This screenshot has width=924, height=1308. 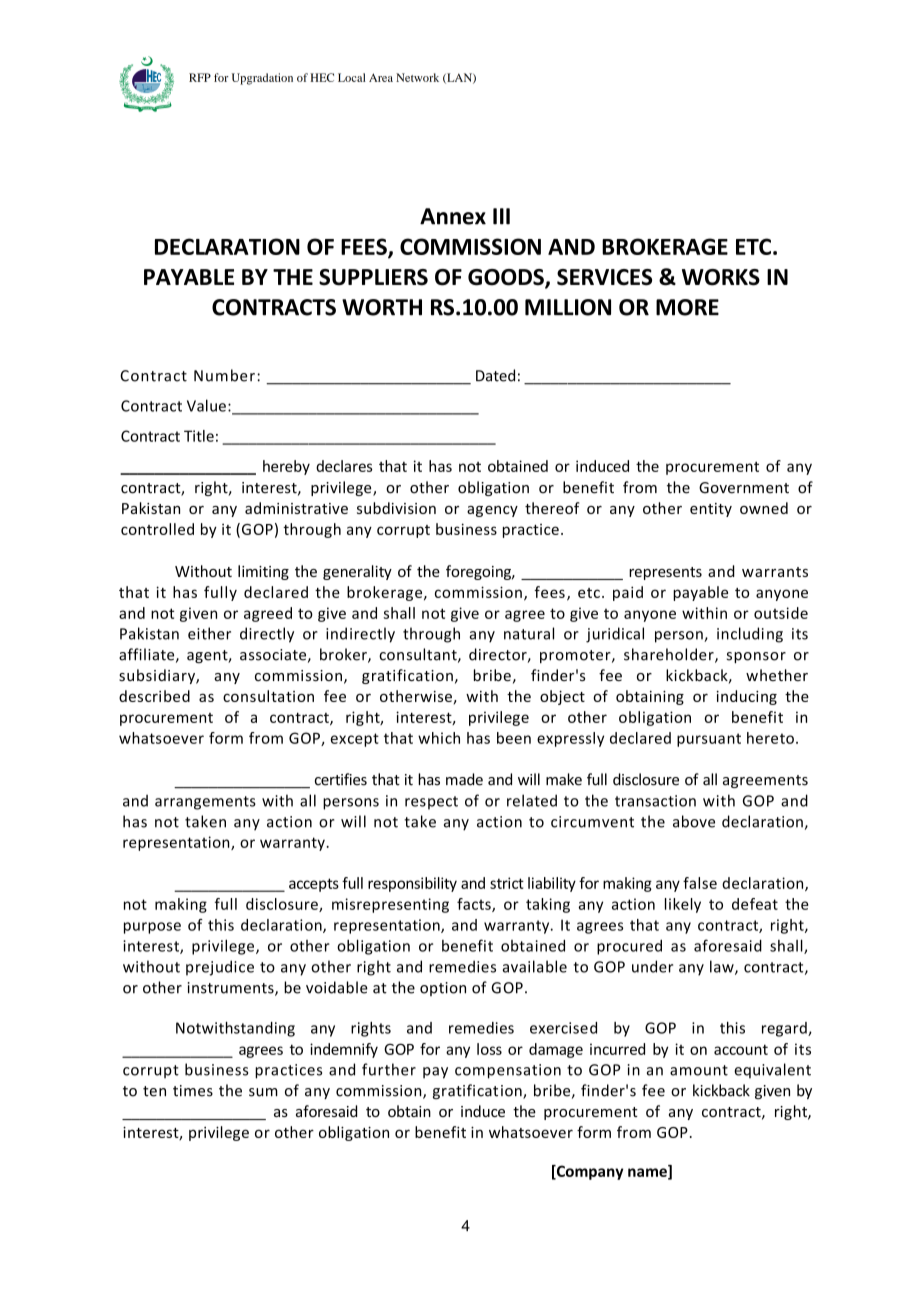 What do you see at coordinates (224, 375) in the screenshot?
I see `Number` at bounding box center [224, 375].
